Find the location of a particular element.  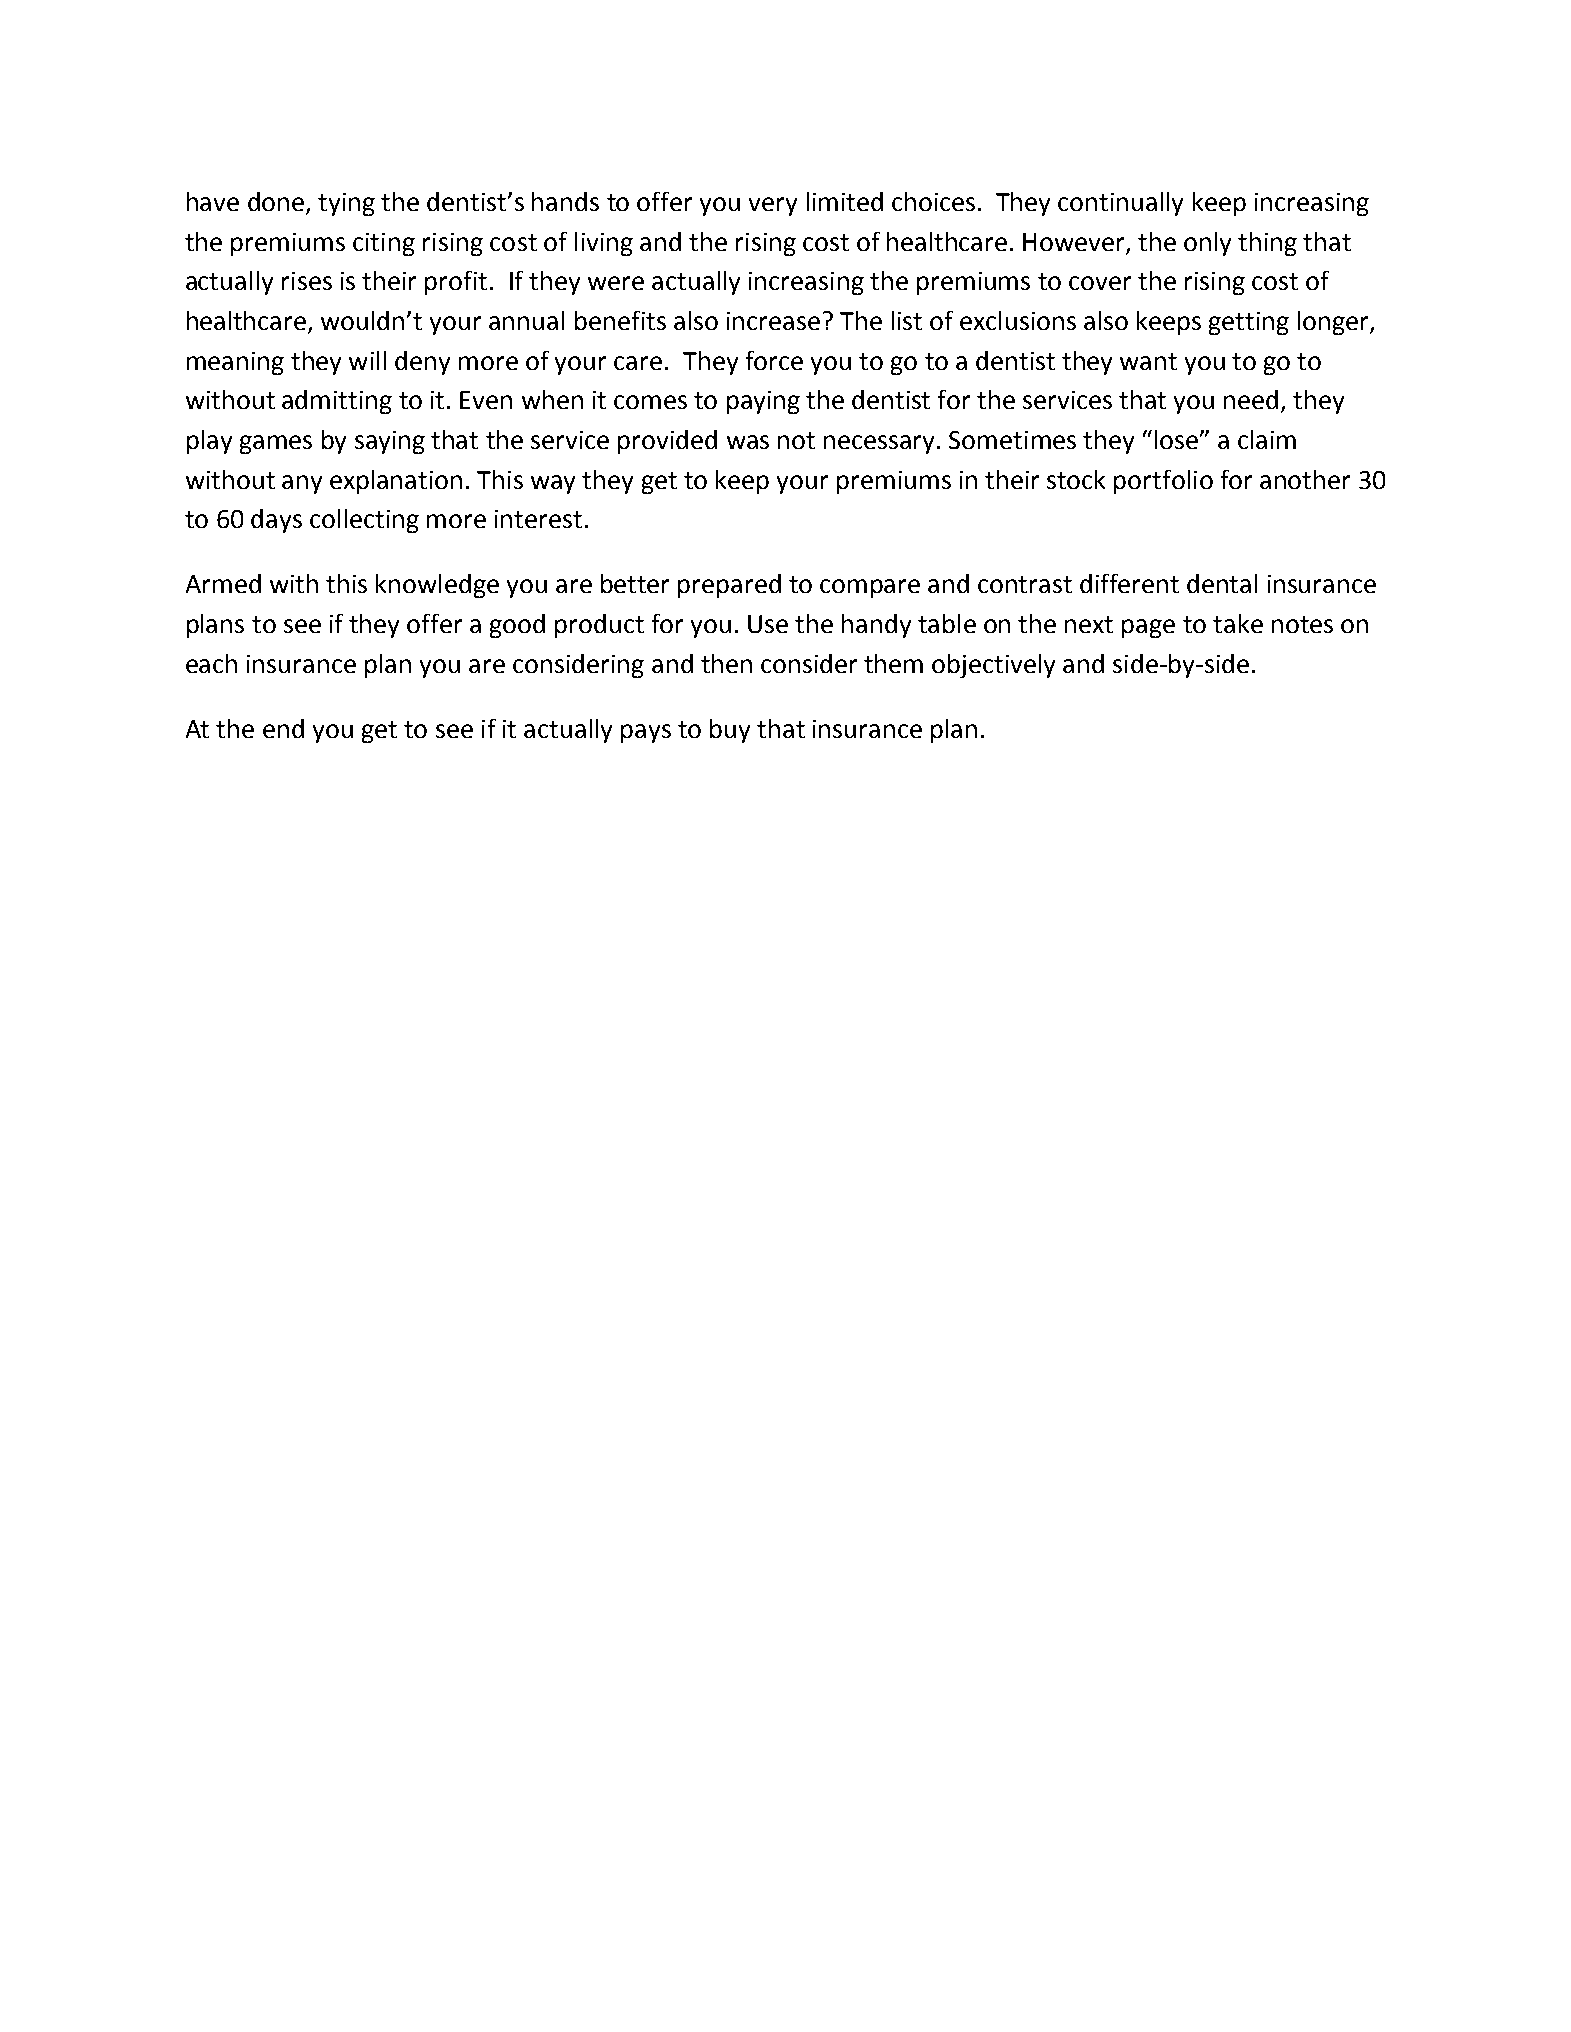

collecting is located at coordinates (364, 521).
